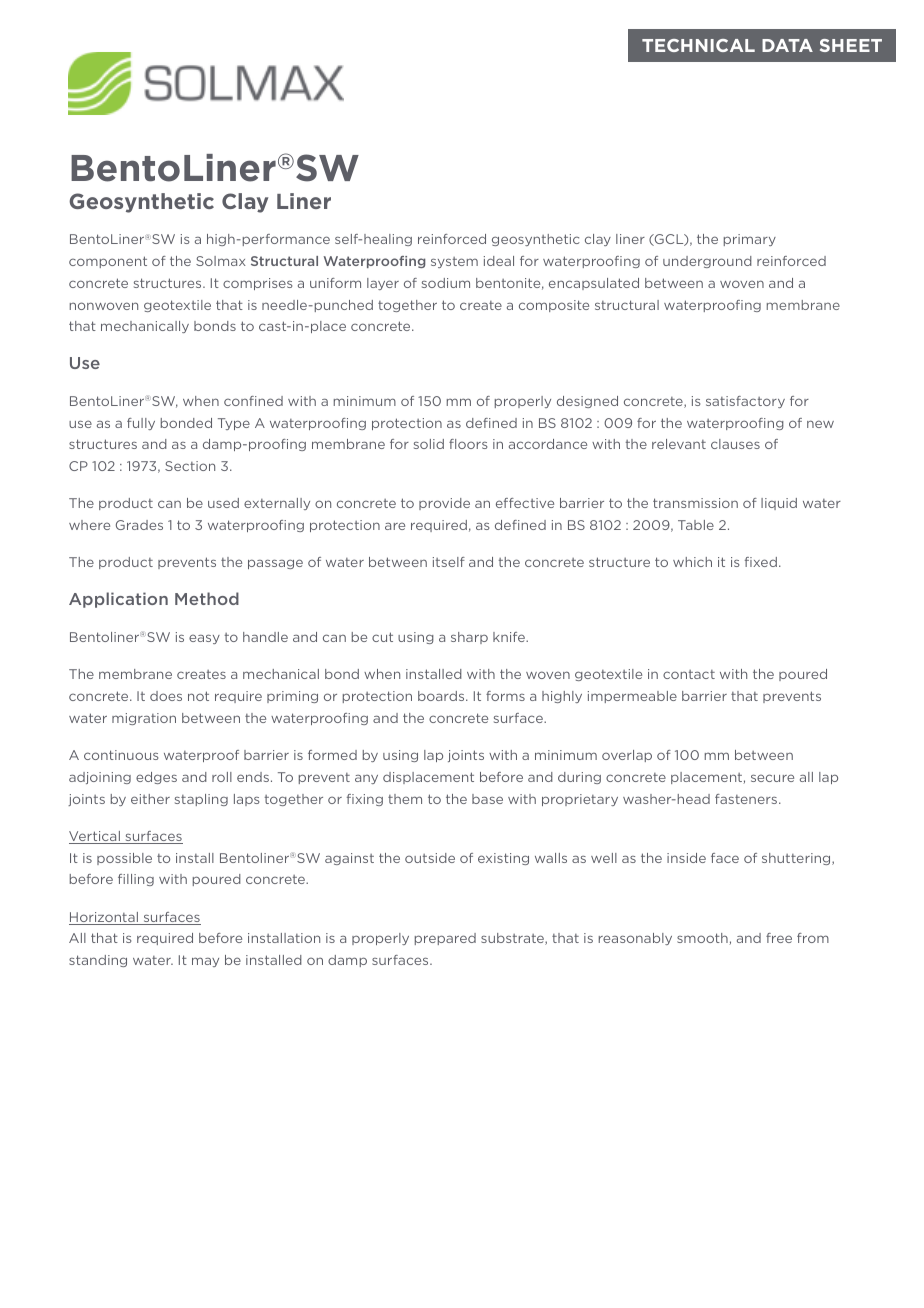 The image size is (924, 1308). Describe the element at coordinates (253, 401) in the screenshot. I see `confined` at that location.
